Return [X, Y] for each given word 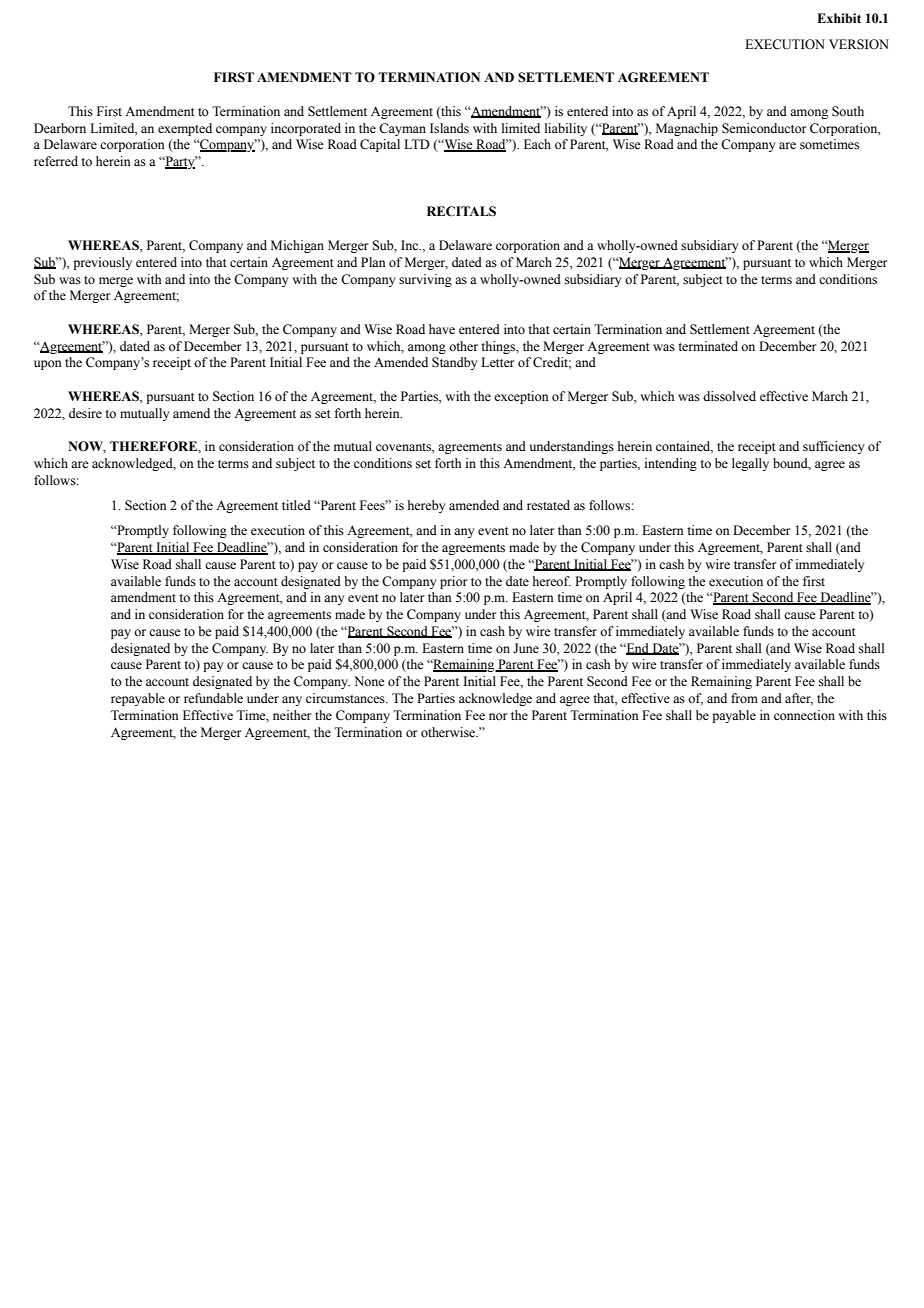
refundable [213, 698]
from [744, 698]
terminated [708, 346]
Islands [449, 128]
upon [48, 365]
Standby [454, 363]
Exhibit [839, 18]
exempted [185, 129]
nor [498, 716]
